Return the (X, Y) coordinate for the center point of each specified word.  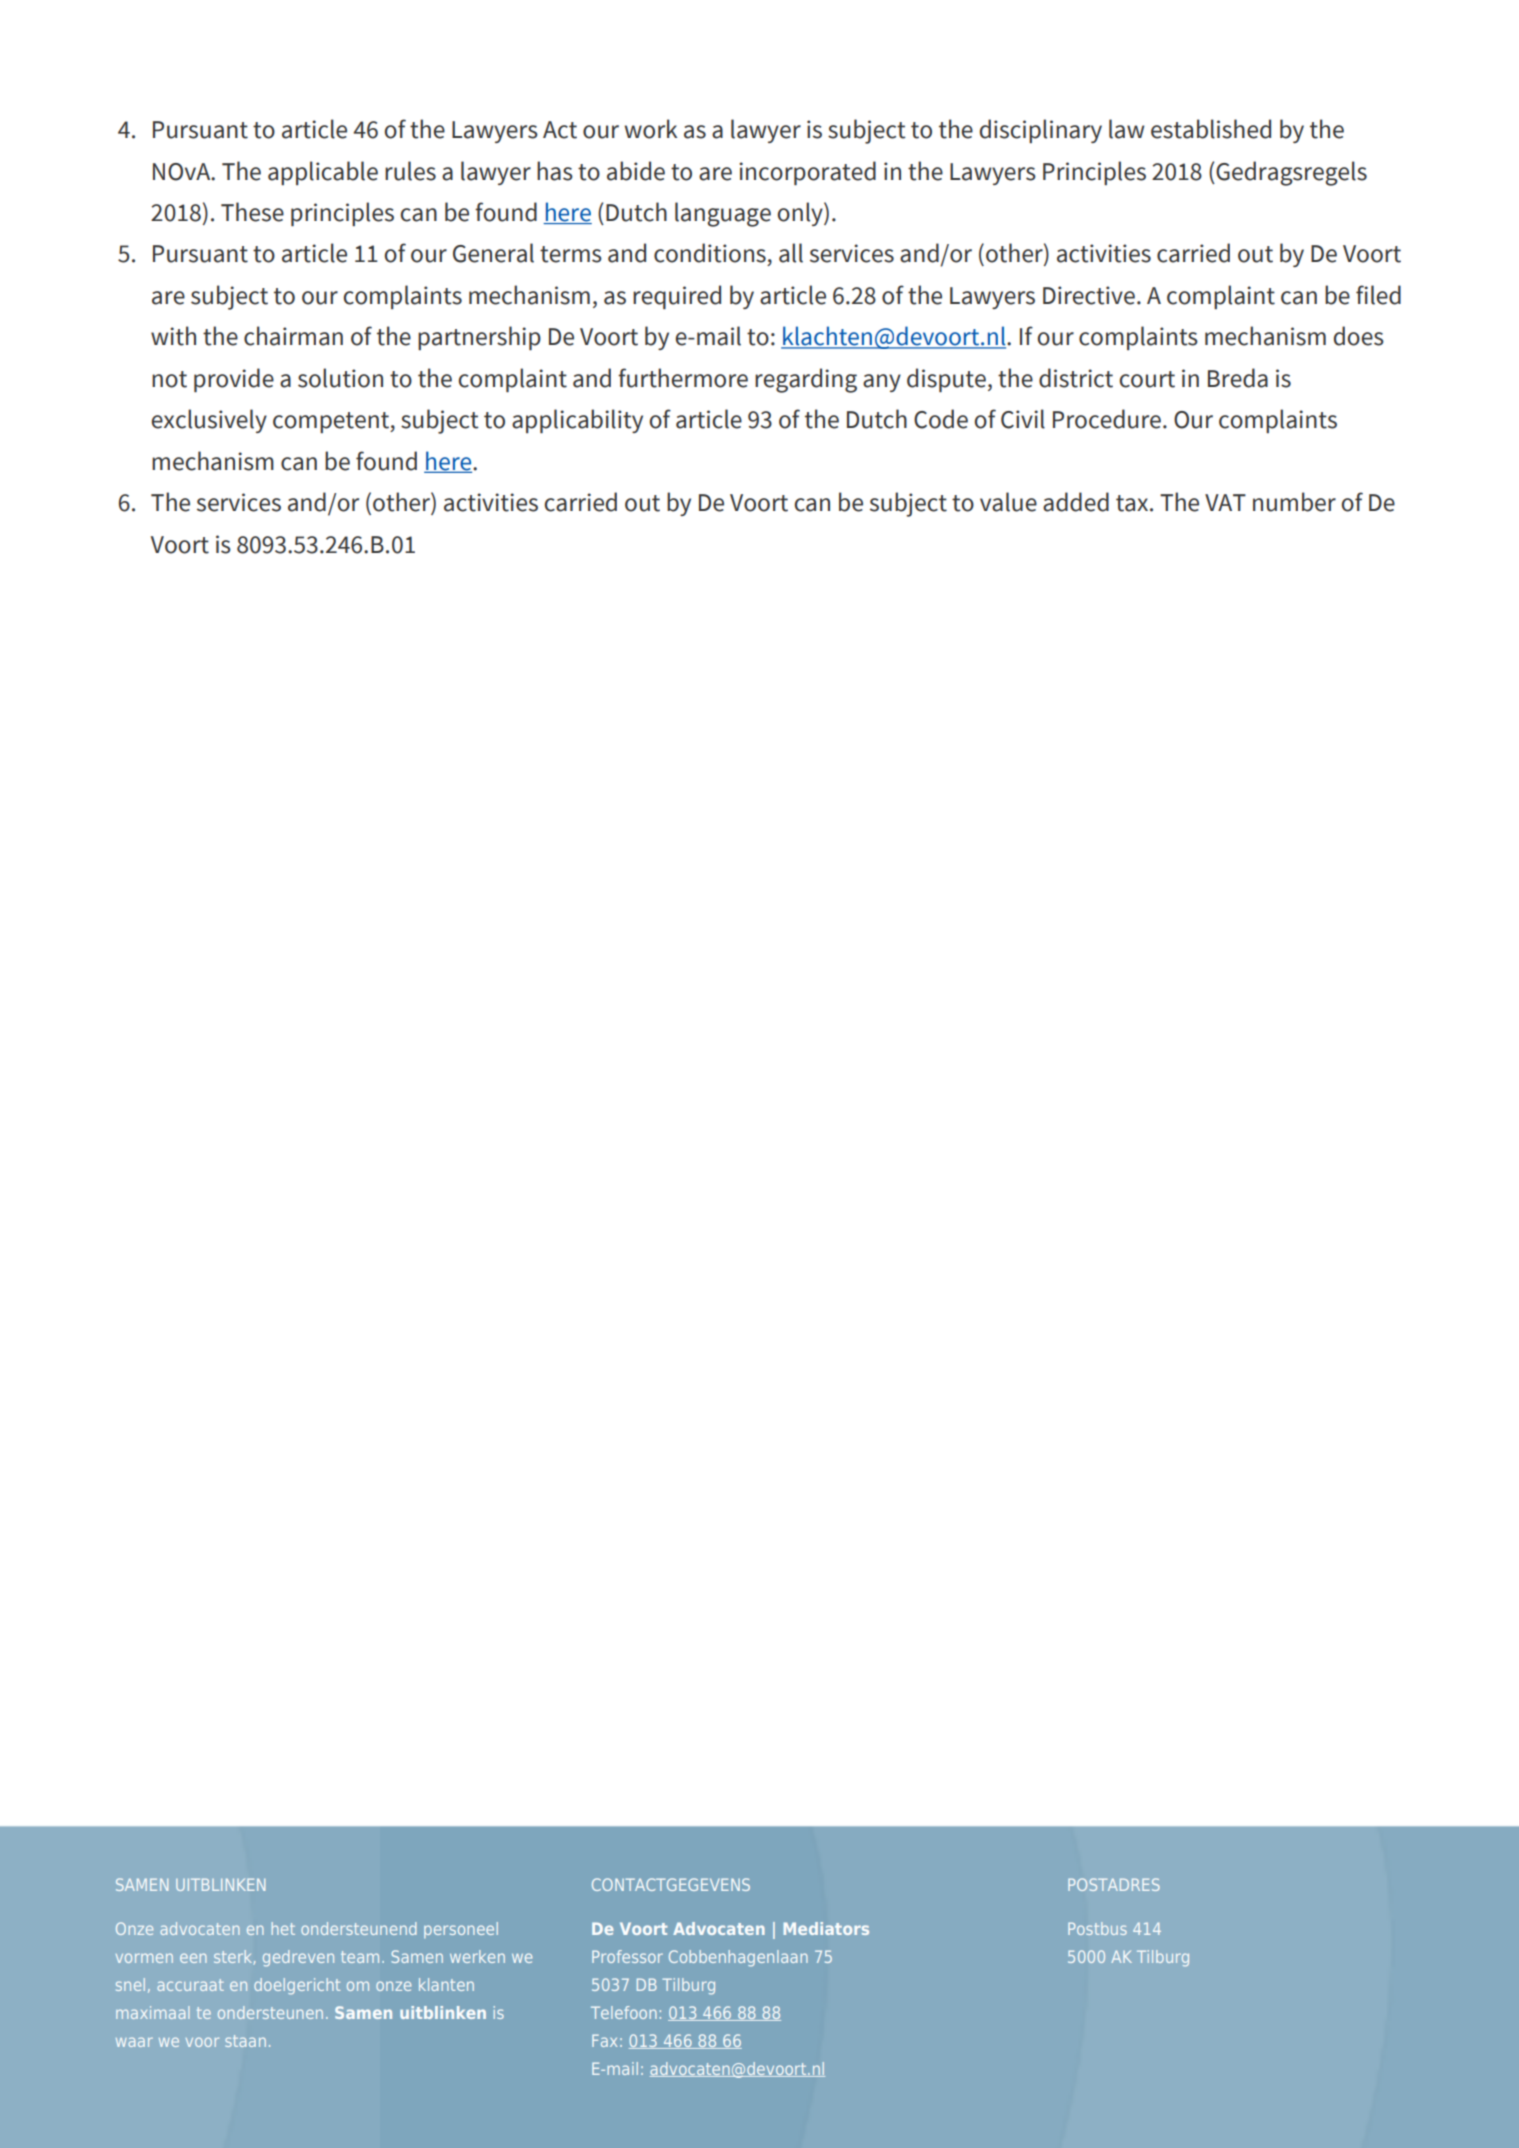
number (1294, 502)
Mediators (826, 1928)
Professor (627, 1956)
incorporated (807, 173)
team (360, 1957)
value (1008, 502)
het (283, 1928)
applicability (577, 421)
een (193, 1958)
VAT (1225, 502)
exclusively (209, 421)
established (1211, 129)
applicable (323, 173)
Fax (604, 2040)
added (1076, 502)
